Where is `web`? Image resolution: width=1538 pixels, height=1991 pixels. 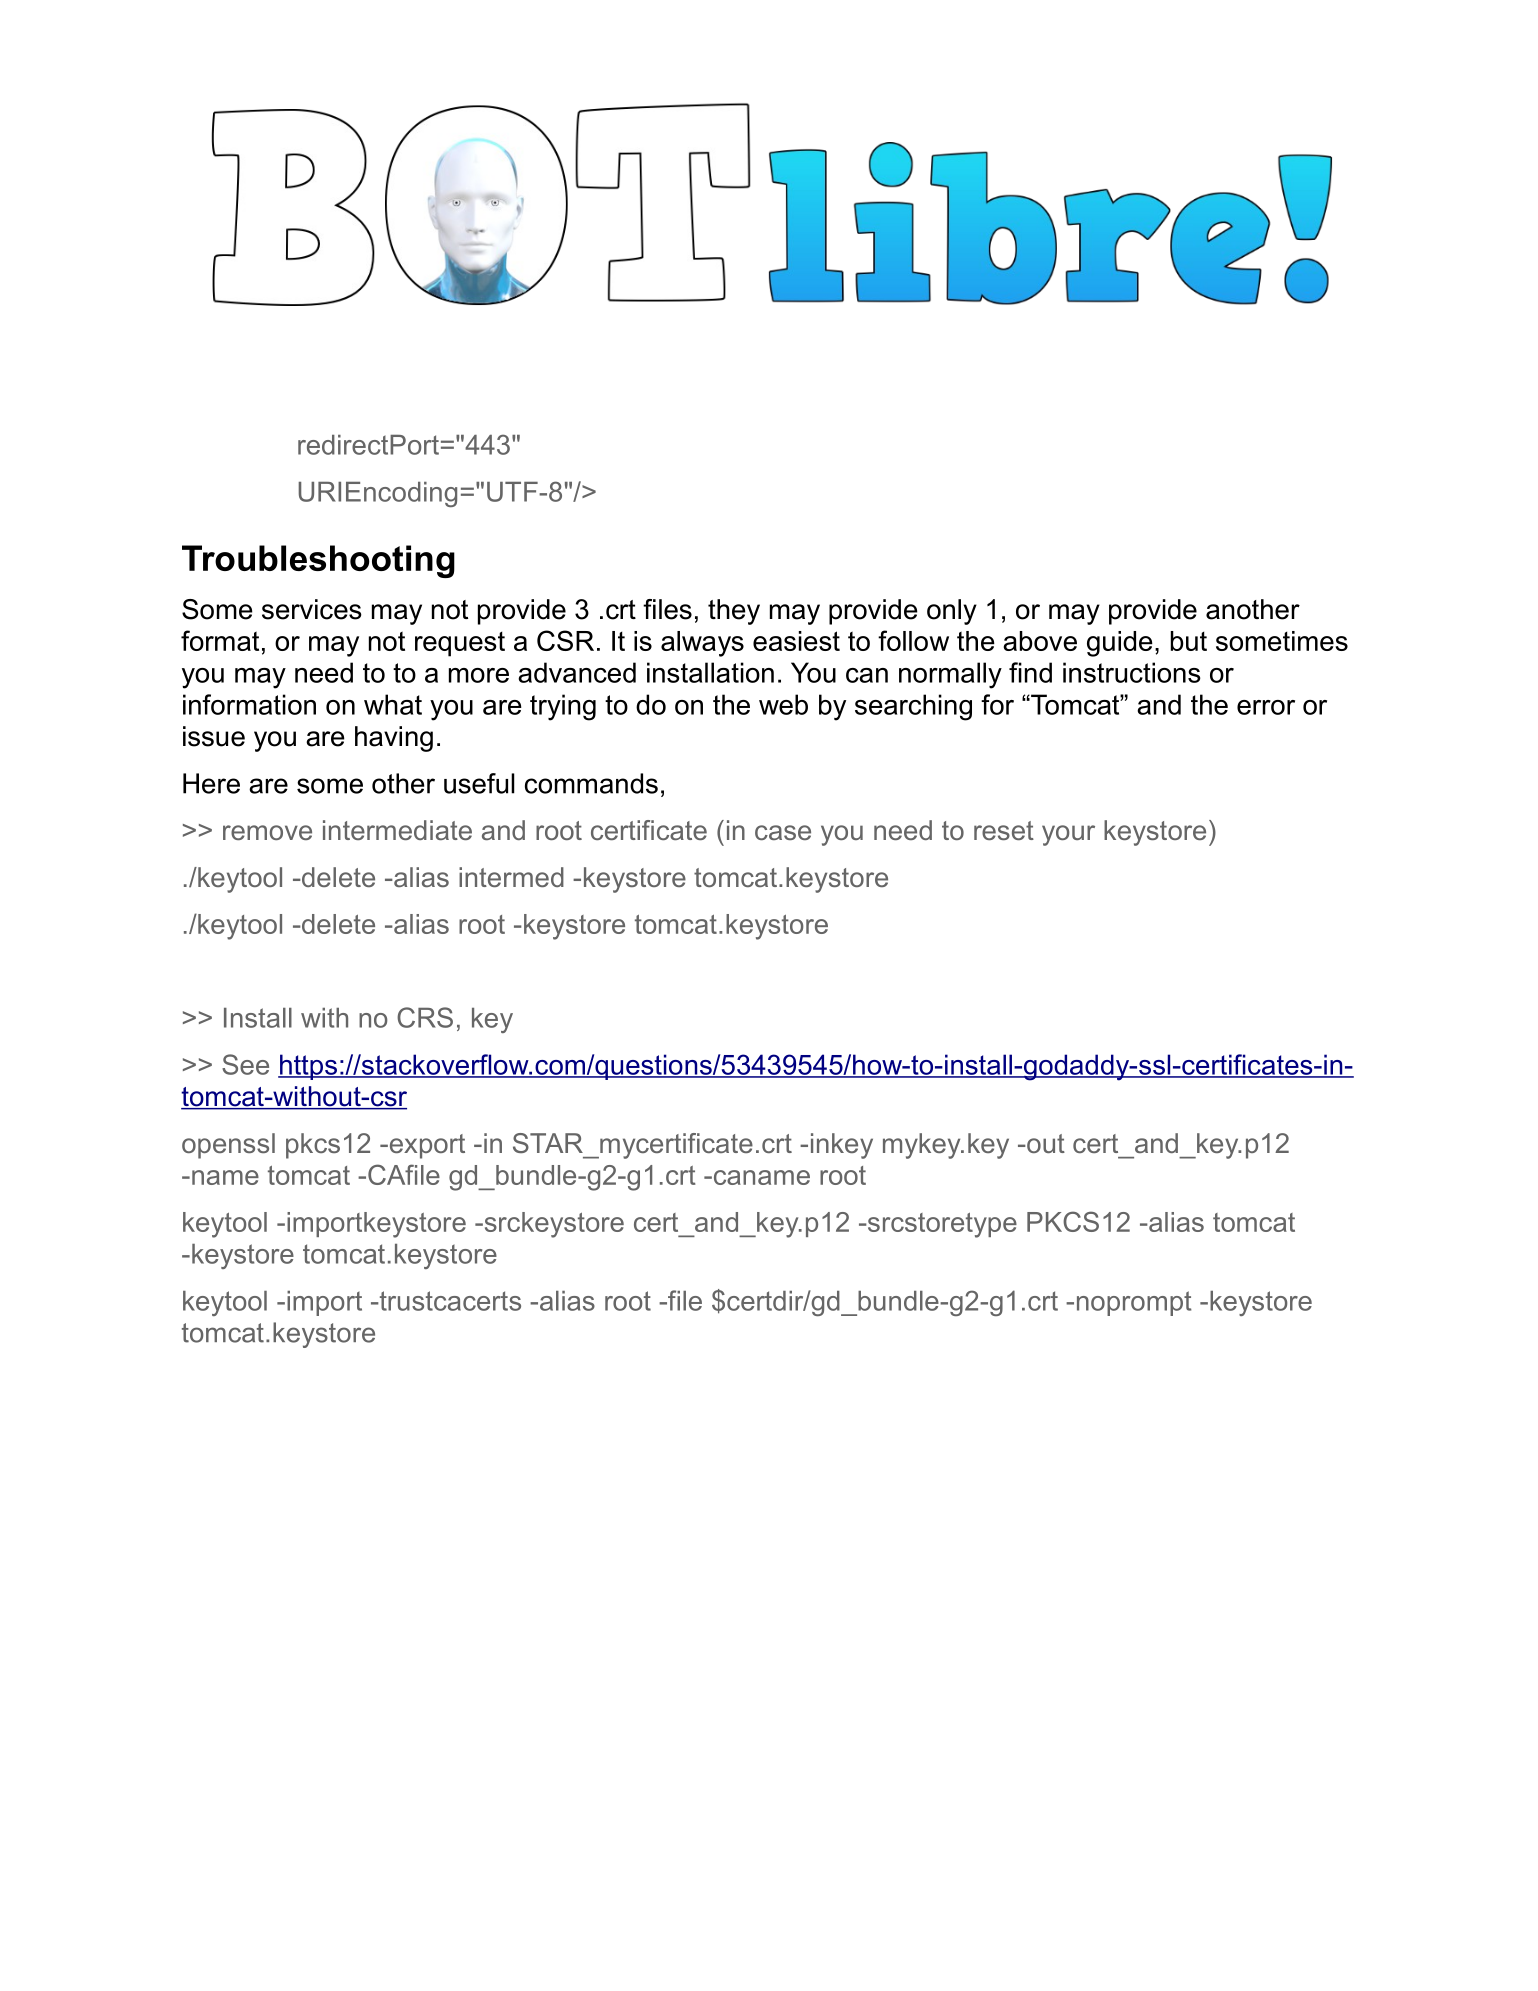 web is located at coordinates (783, 704).
